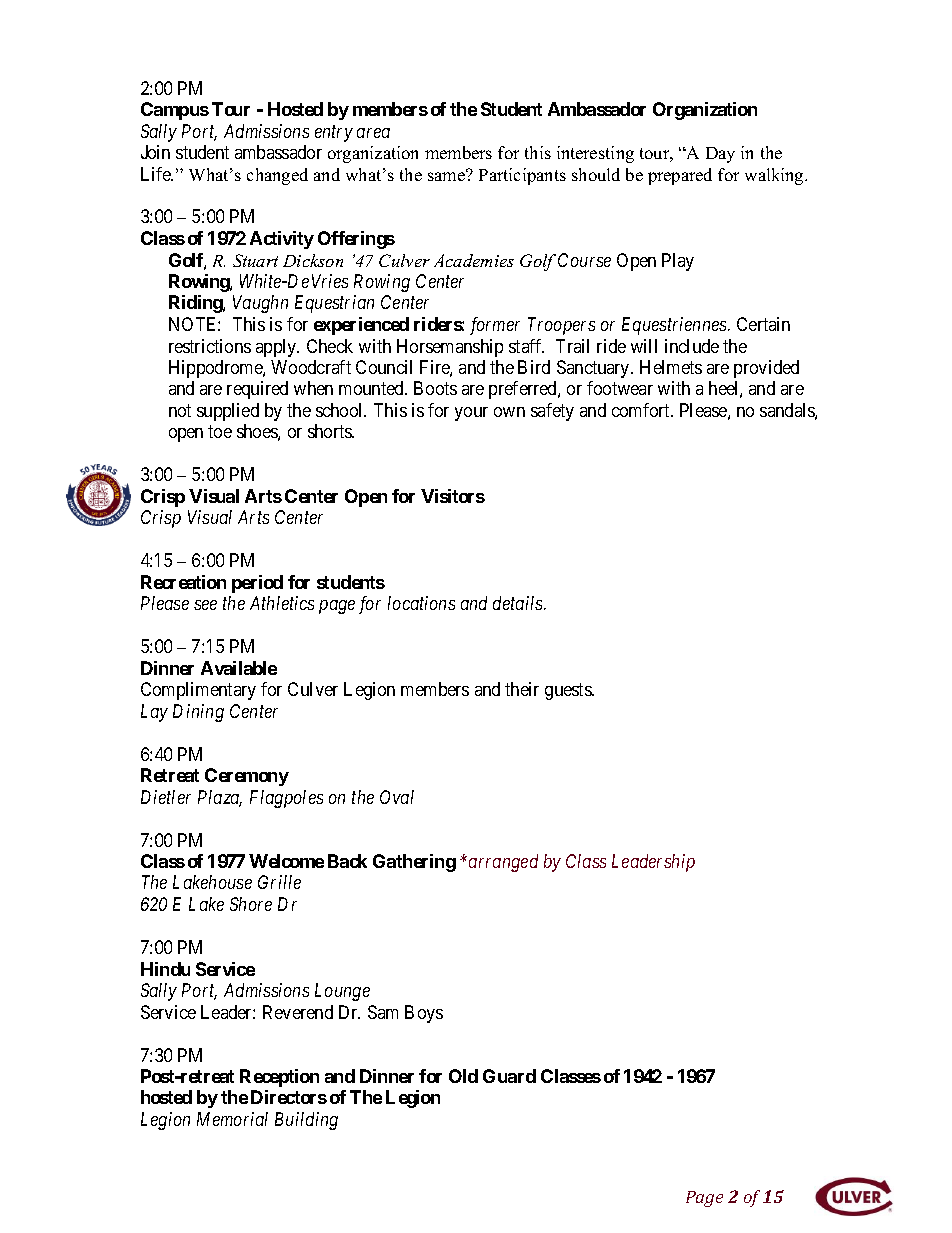 The height and width of the screenshot is (1233, 952). I want to click on same, so click(447, 175).
